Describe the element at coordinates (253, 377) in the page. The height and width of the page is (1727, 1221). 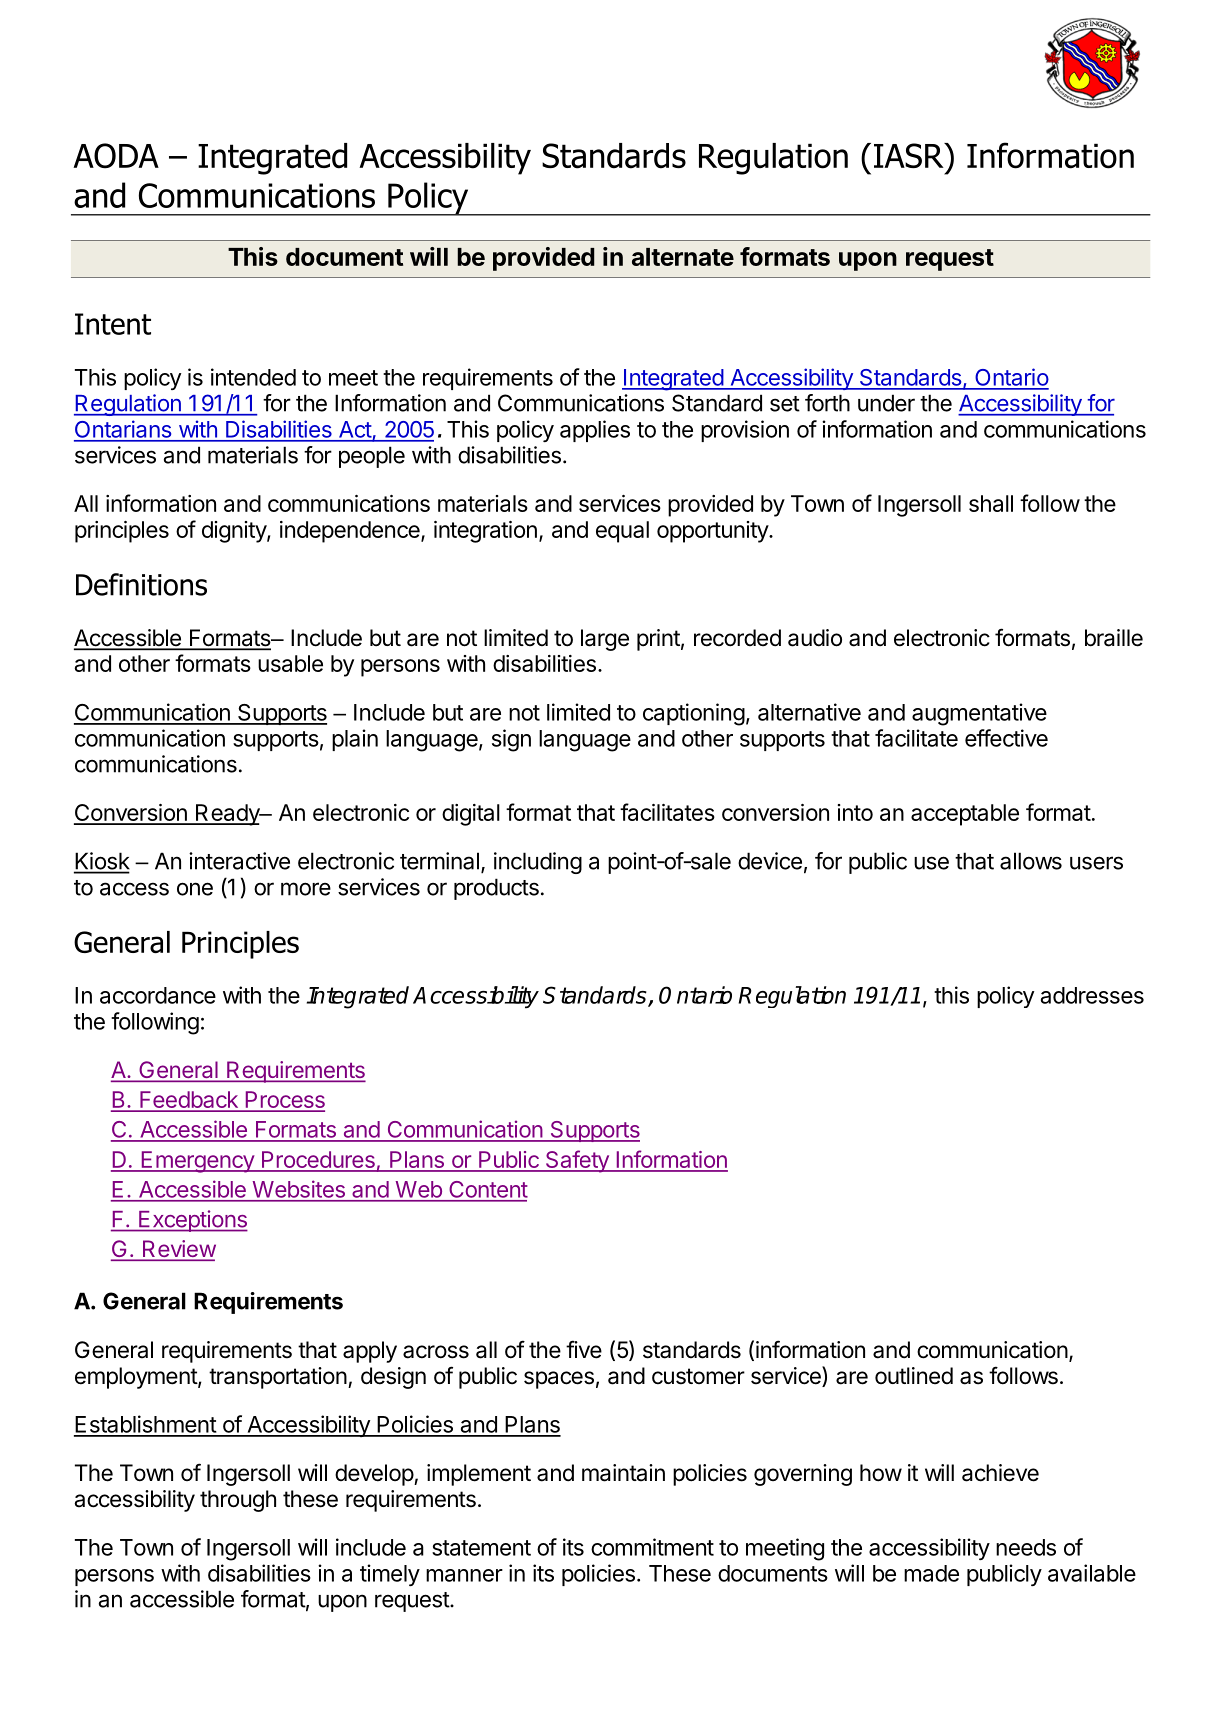
I see `intended` at that location.
